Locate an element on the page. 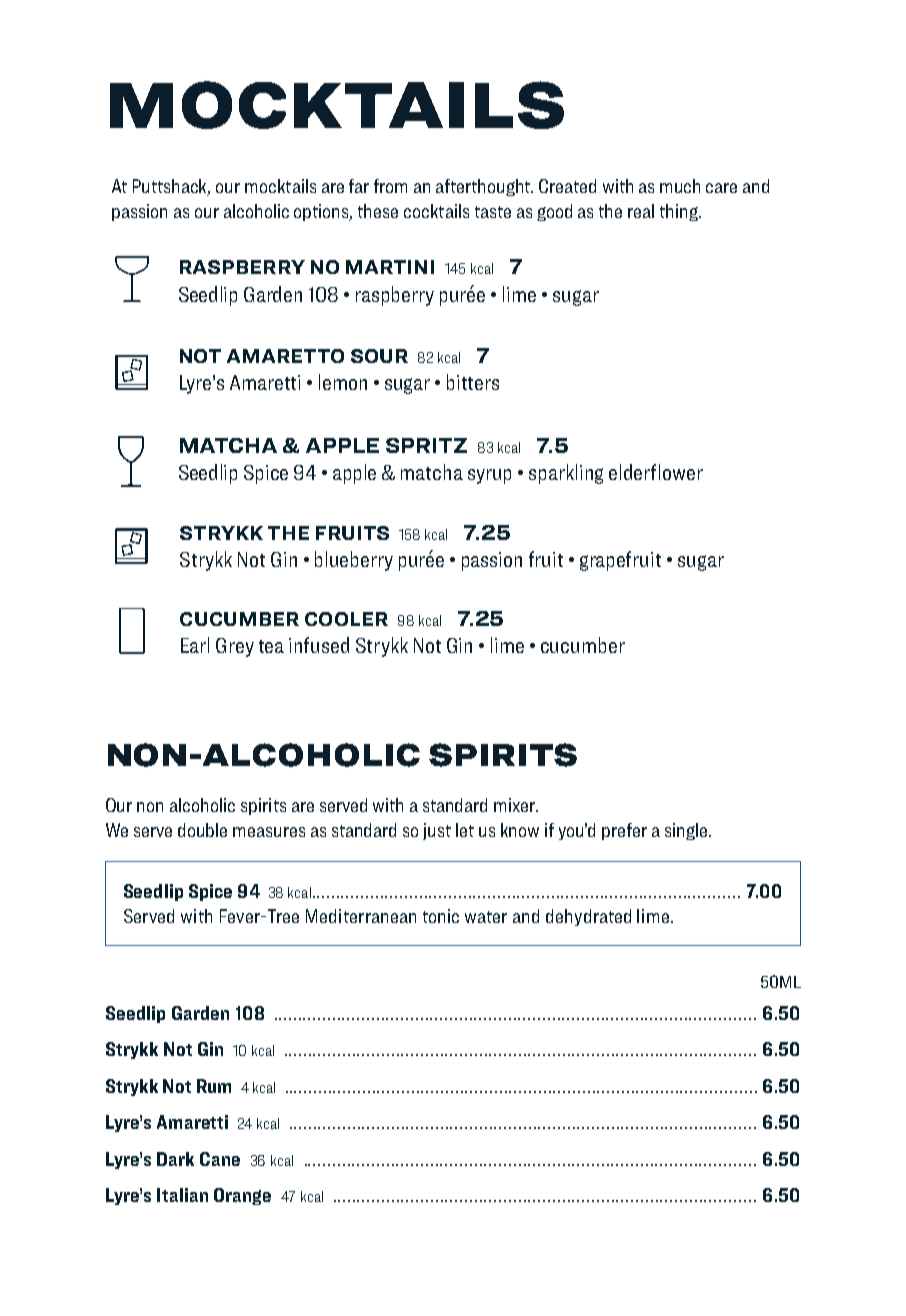 The image size is (906, 1316). cocktails is located at coordinates (436, 211).
